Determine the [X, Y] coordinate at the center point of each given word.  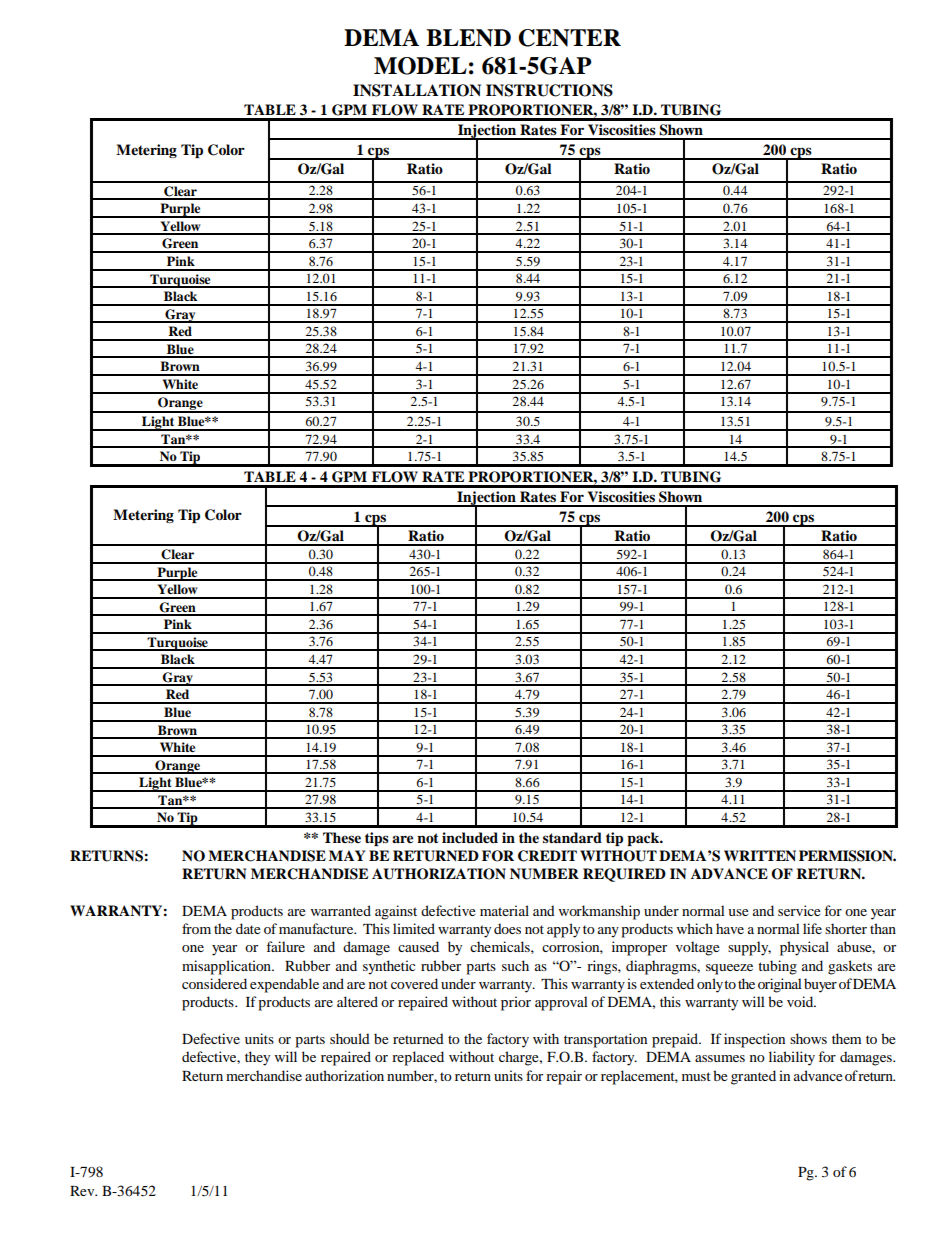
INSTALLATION [417, 90]
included [470, 838]
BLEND [468, 38]
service [799, 910]
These [342, 837]
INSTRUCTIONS [549, 90]
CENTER [569, 38]
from [196, 928]
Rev [83, 1191]
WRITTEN [760, 855]
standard [572, 837]
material [504, 910]
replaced [418, 1058]
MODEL [420, 66]
